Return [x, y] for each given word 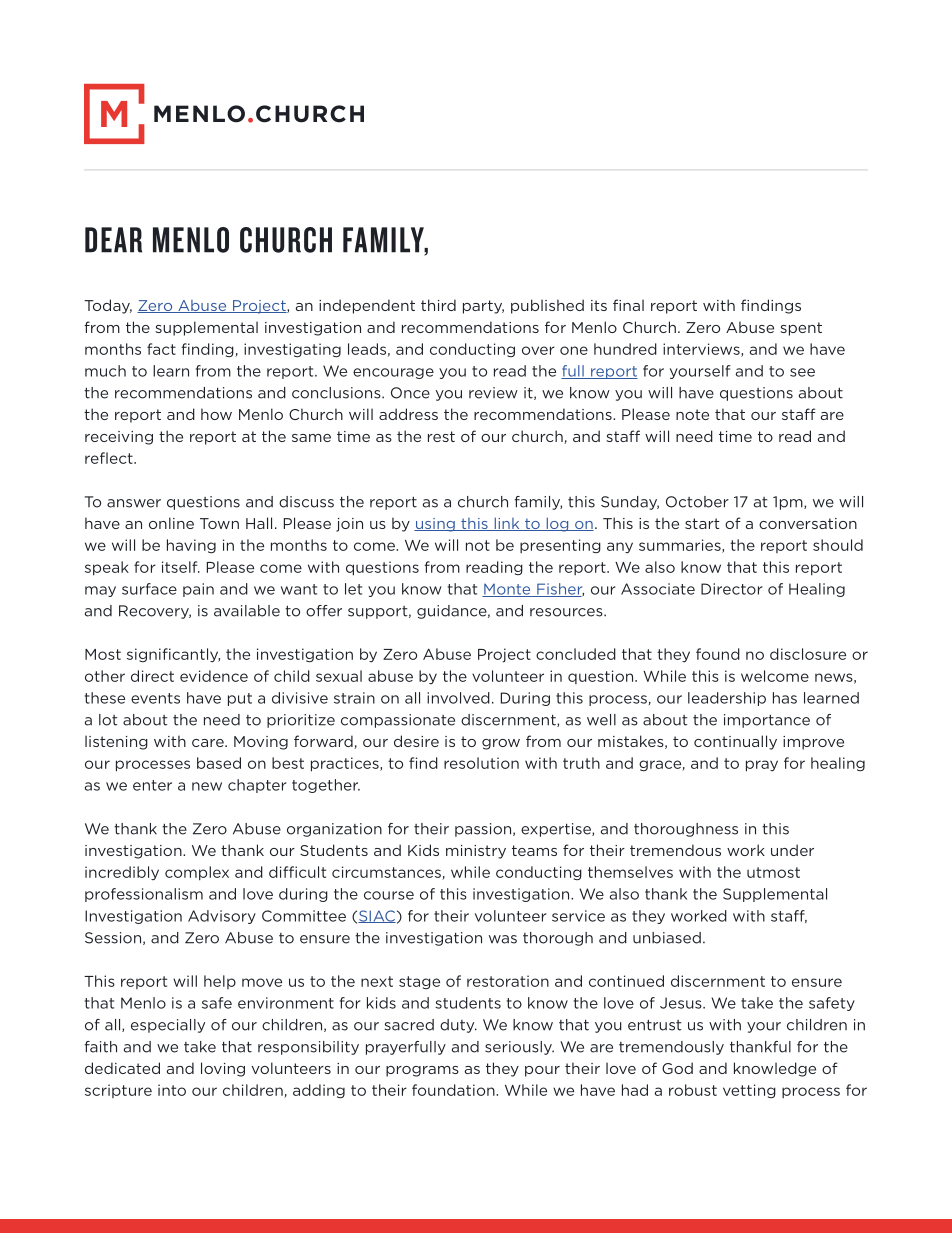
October [697, 502]
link [507, 524]
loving [223, 1069]
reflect [110, 458]
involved [458, 698]
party [483, 307]
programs [422, 1071]
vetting [749, 1091]
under [792, 850]
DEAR [113, 240]
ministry [476, 852]
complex [197, 873]
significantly [173, 655]
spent [801, 329]
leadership [727, 699]
